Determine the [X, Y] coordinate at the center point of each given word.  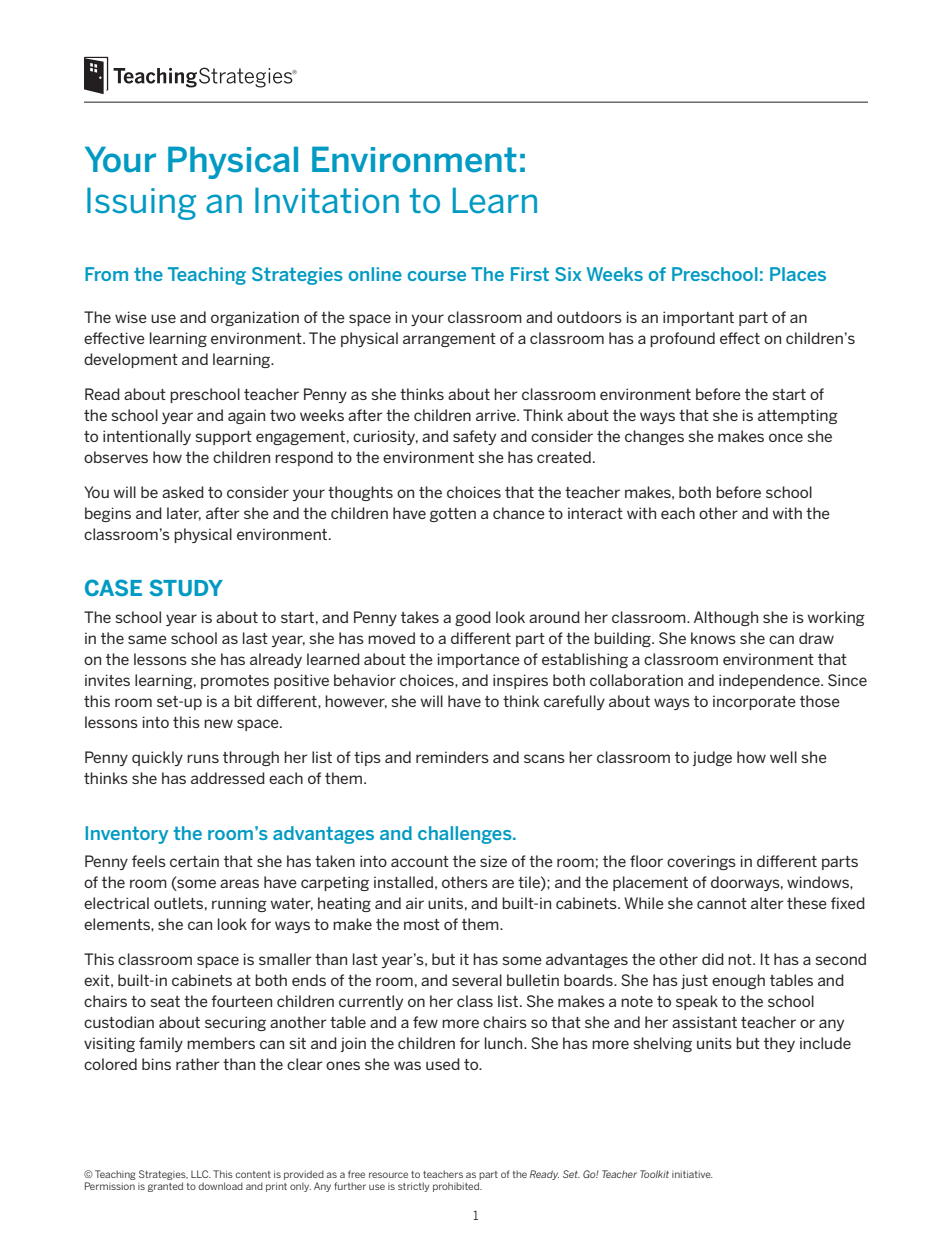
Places [798, 274]
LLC [201, 1174]
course [437, 276]
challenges [466, 835]
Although [726, 618]
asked [183, 492]
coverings [701, 862]
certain [194, 861]
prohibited [457, 1187]
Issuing [141, 203]
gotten [453, 515]
